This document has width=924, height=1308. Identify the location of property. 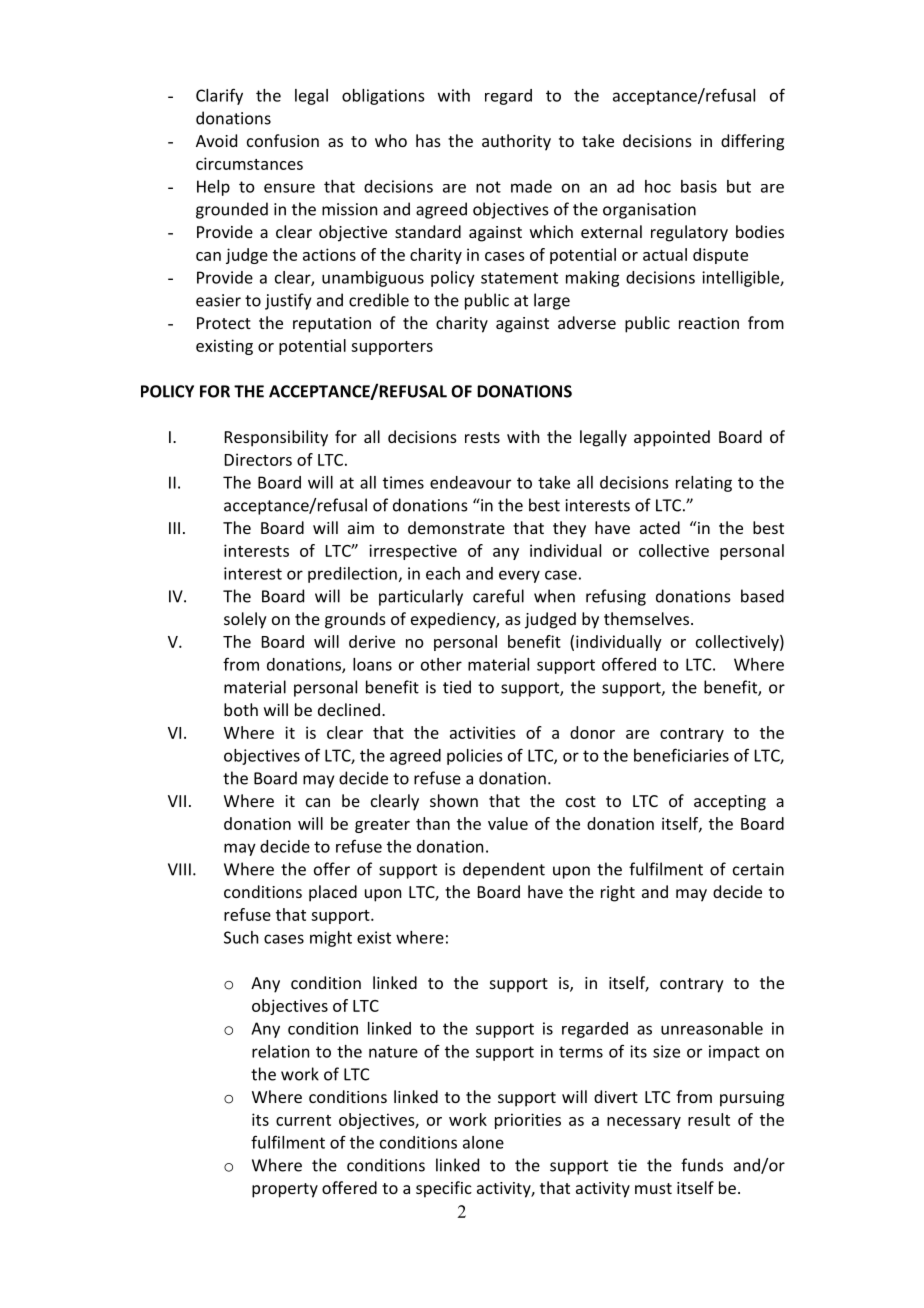
(285, 1190).
